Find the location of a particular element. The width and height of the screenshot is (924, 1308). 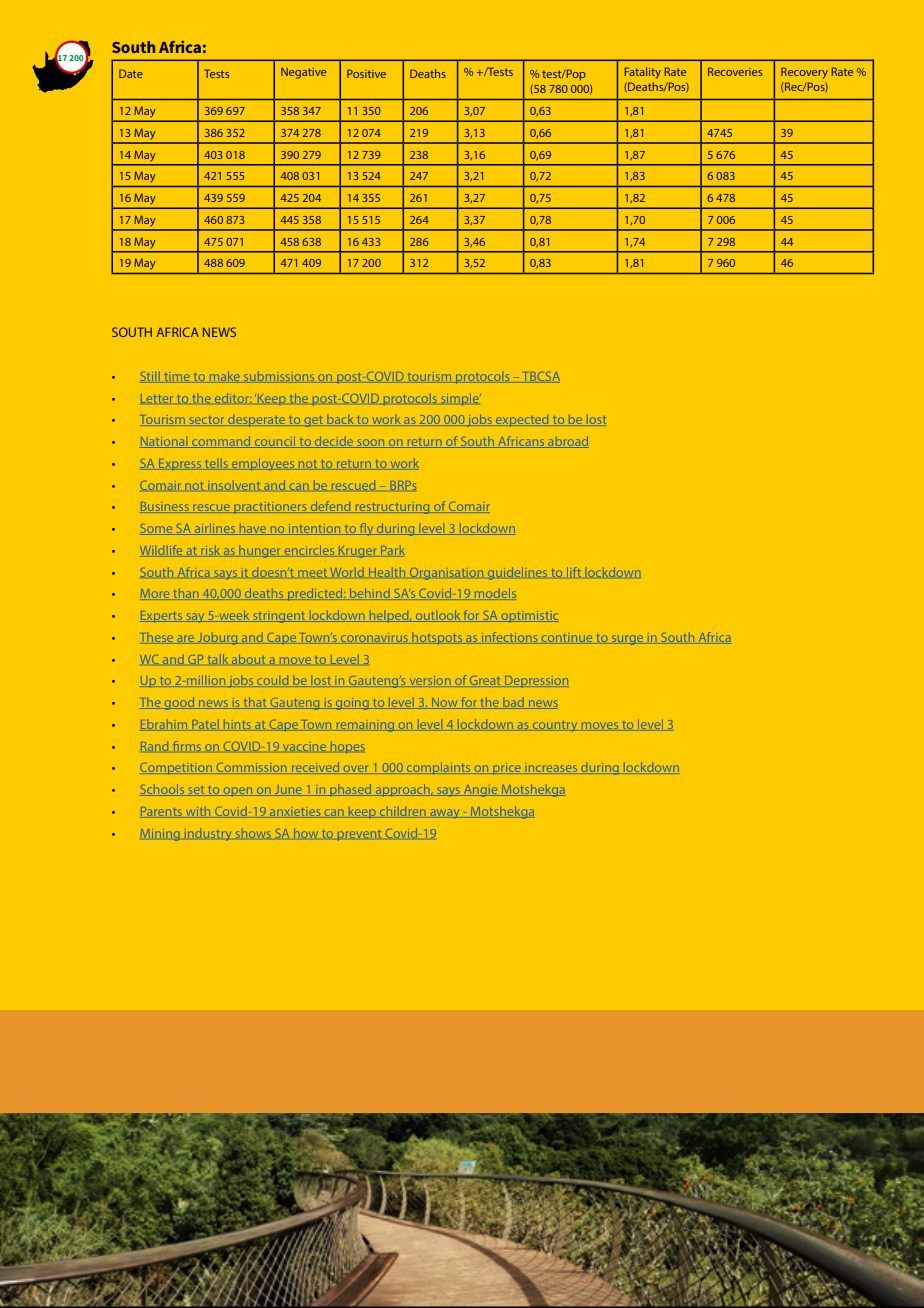

Date is located at coordinates (131, 73).
